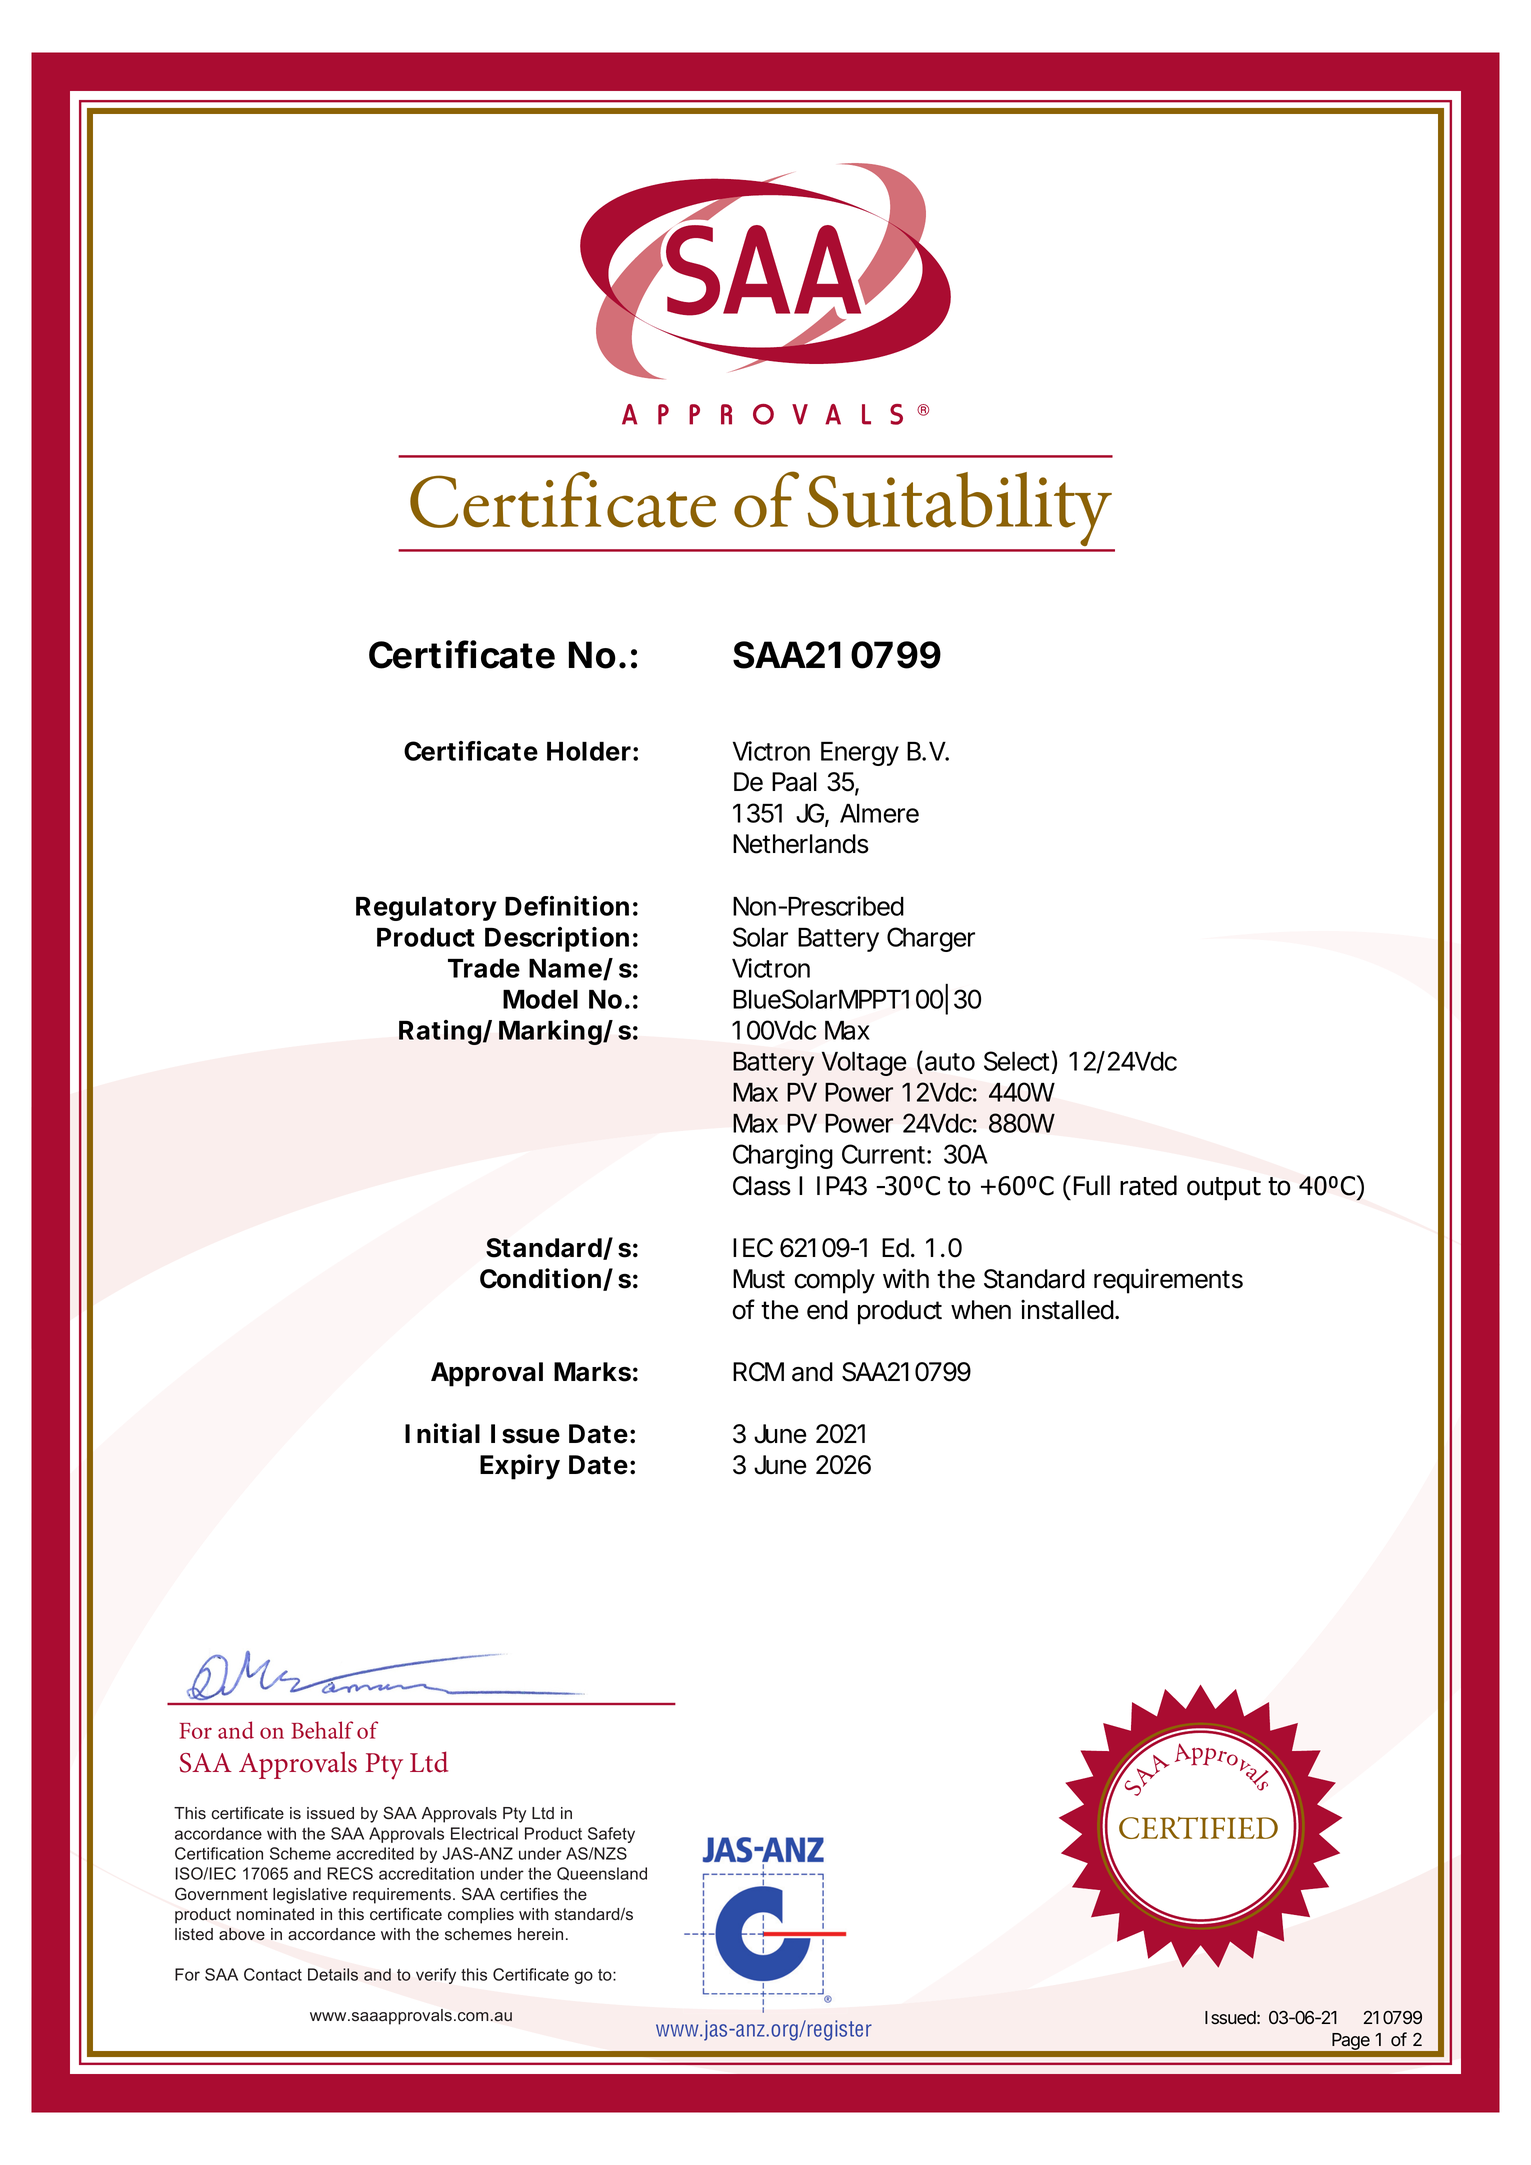 The image size is (1531, 2165). I want to click on Class, so click(762, 1186).
